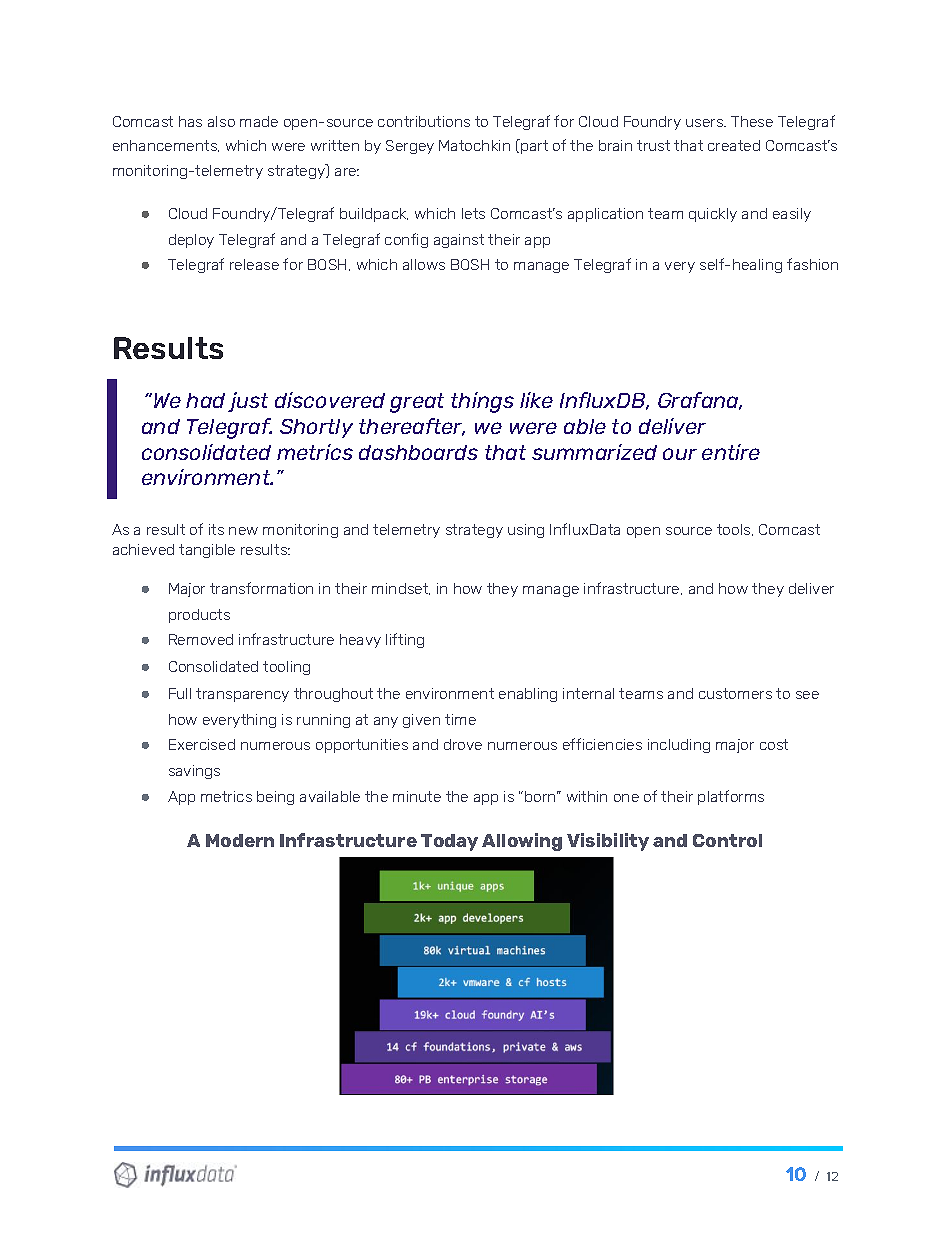 The height and width of the screenshot is (1233, 952). Describe the element at coordinates (449, 842) in the screenshot. I see `Today` at that location.
